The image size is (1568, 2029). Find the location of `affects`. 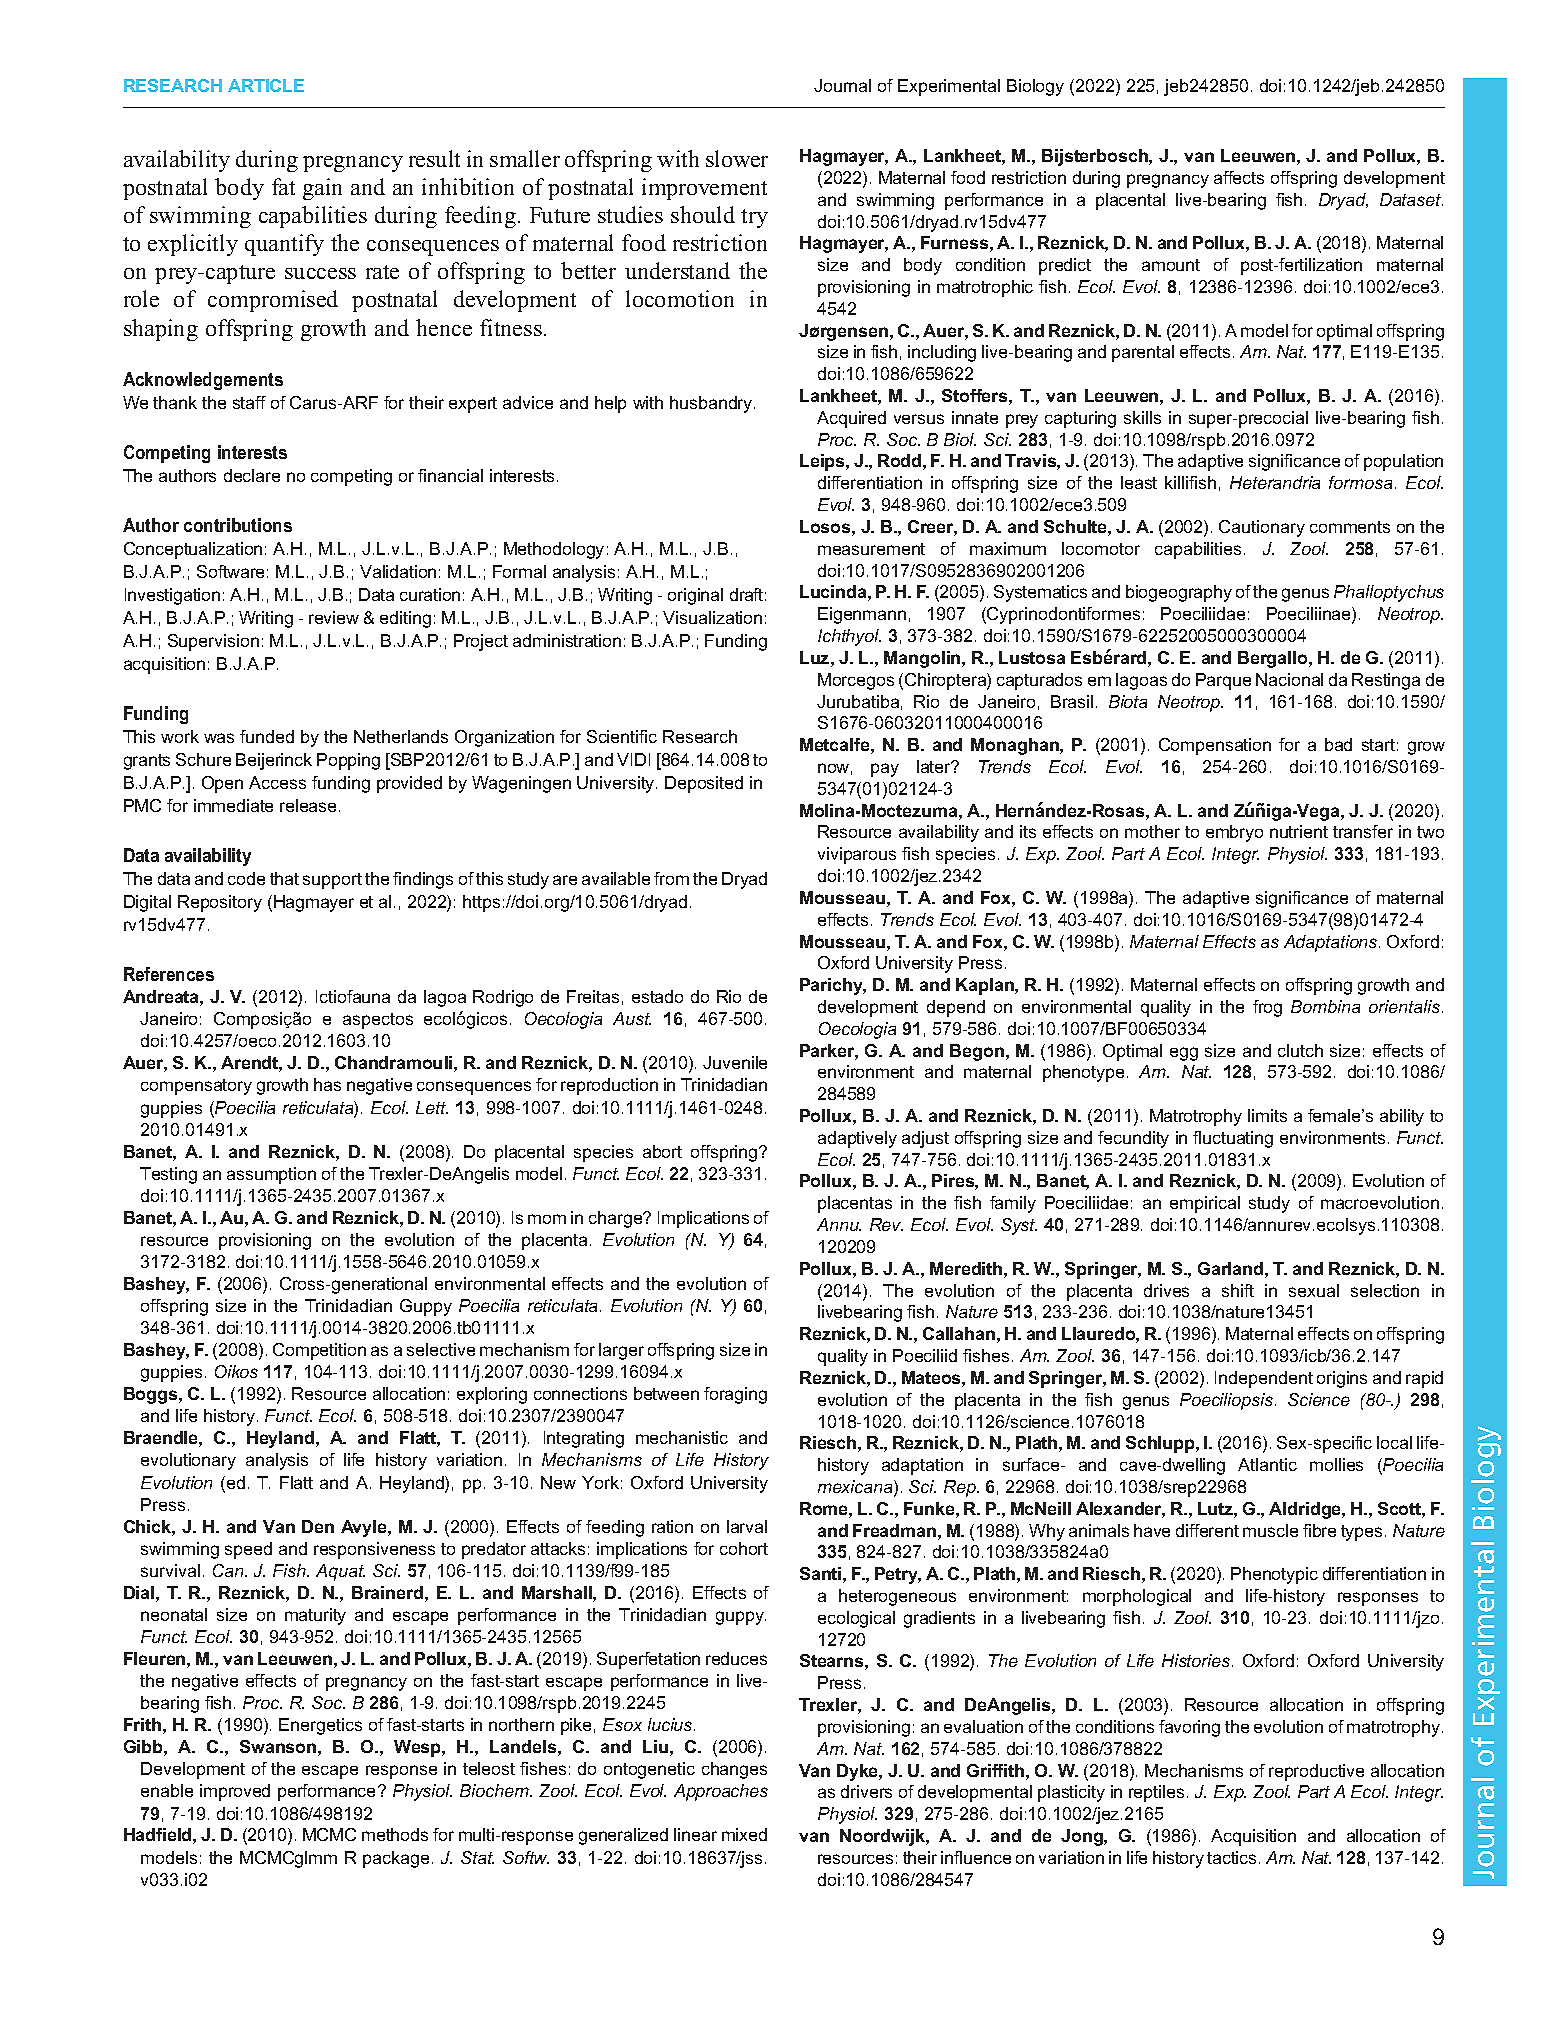

affects is located at coordinates (1239, 177).
